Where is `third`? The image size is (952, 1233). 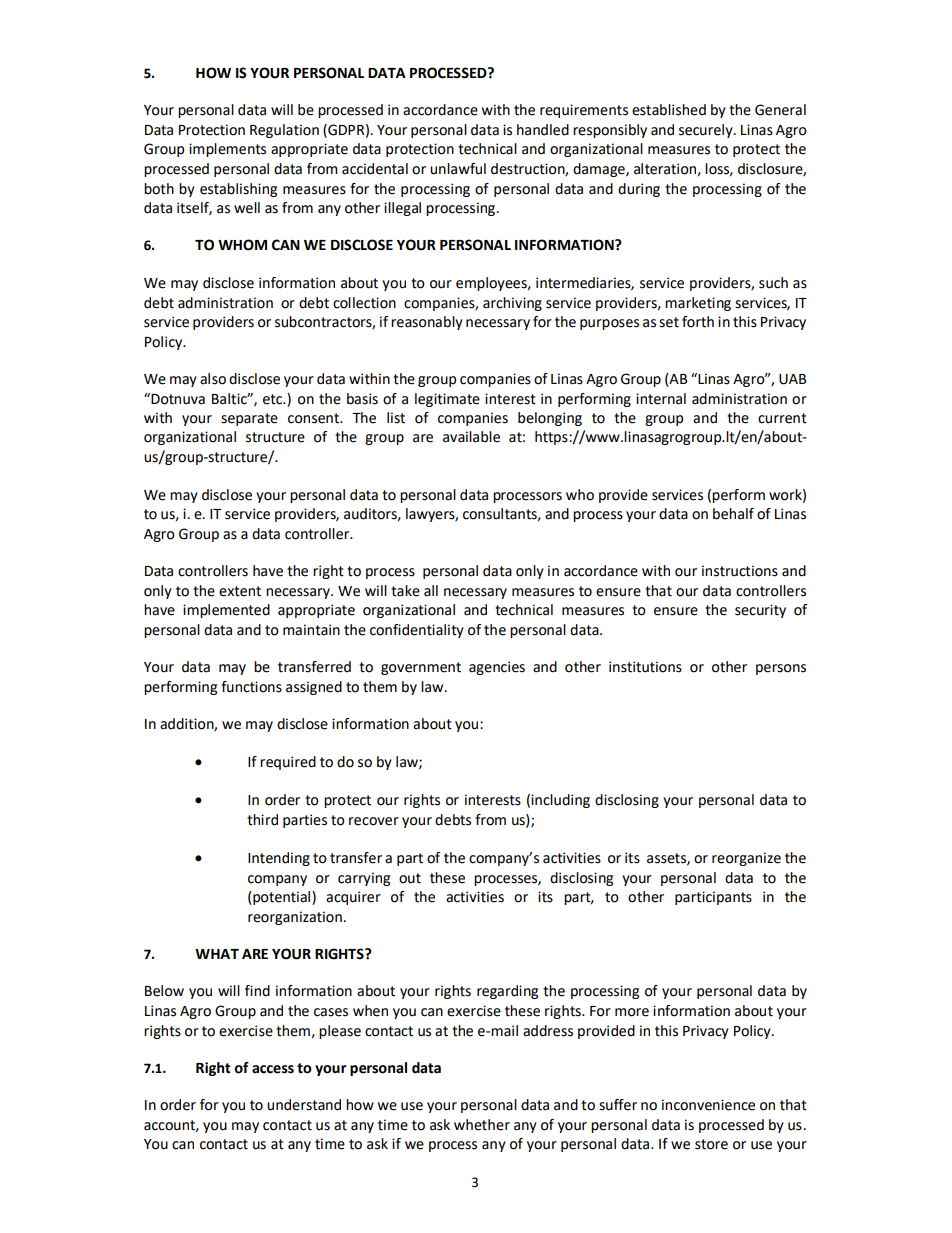
third is located at coordinates (262, 820).
